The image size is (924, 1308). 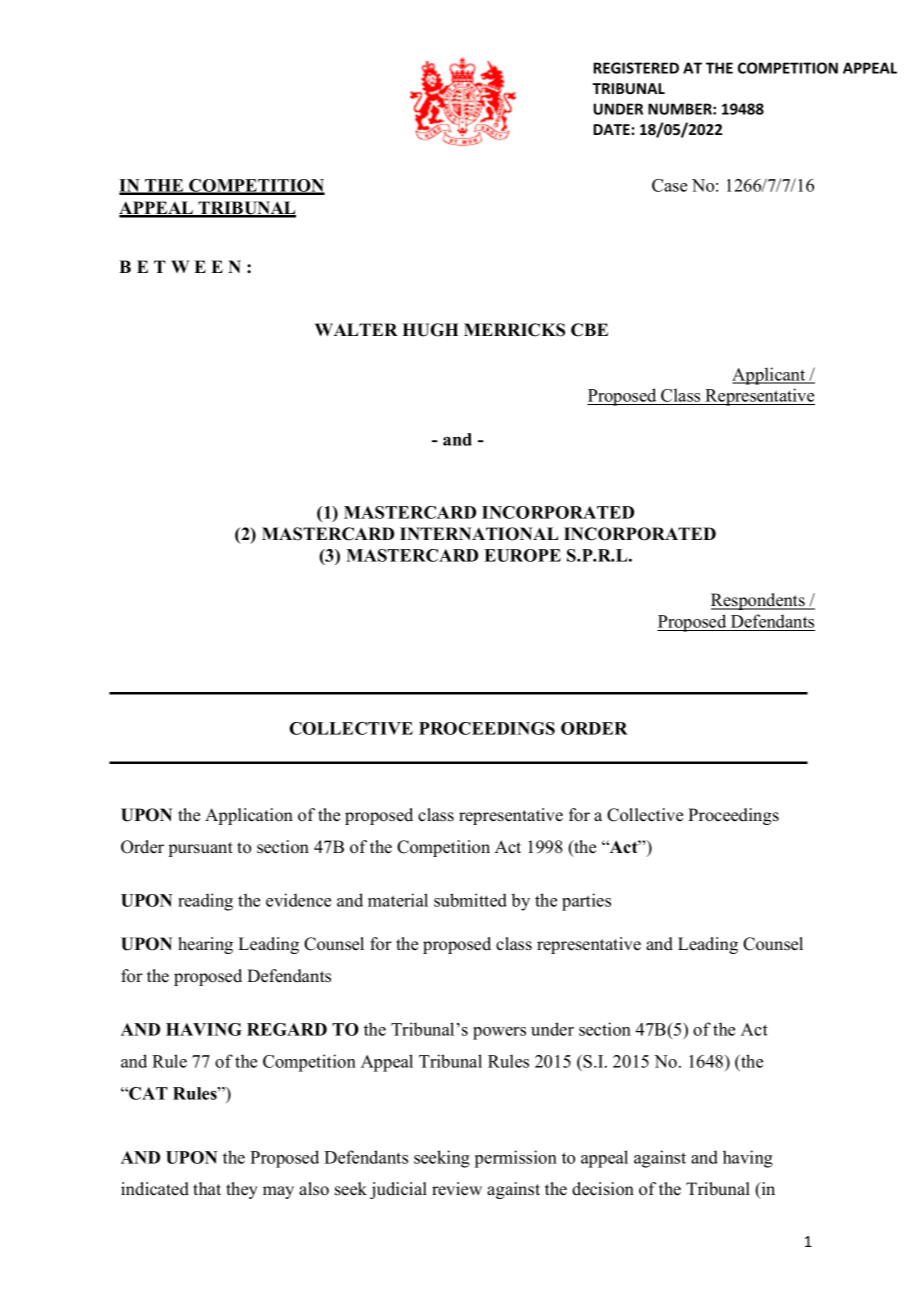 I want to click on INTERNATIONAL, so click(x=479, y=534).
